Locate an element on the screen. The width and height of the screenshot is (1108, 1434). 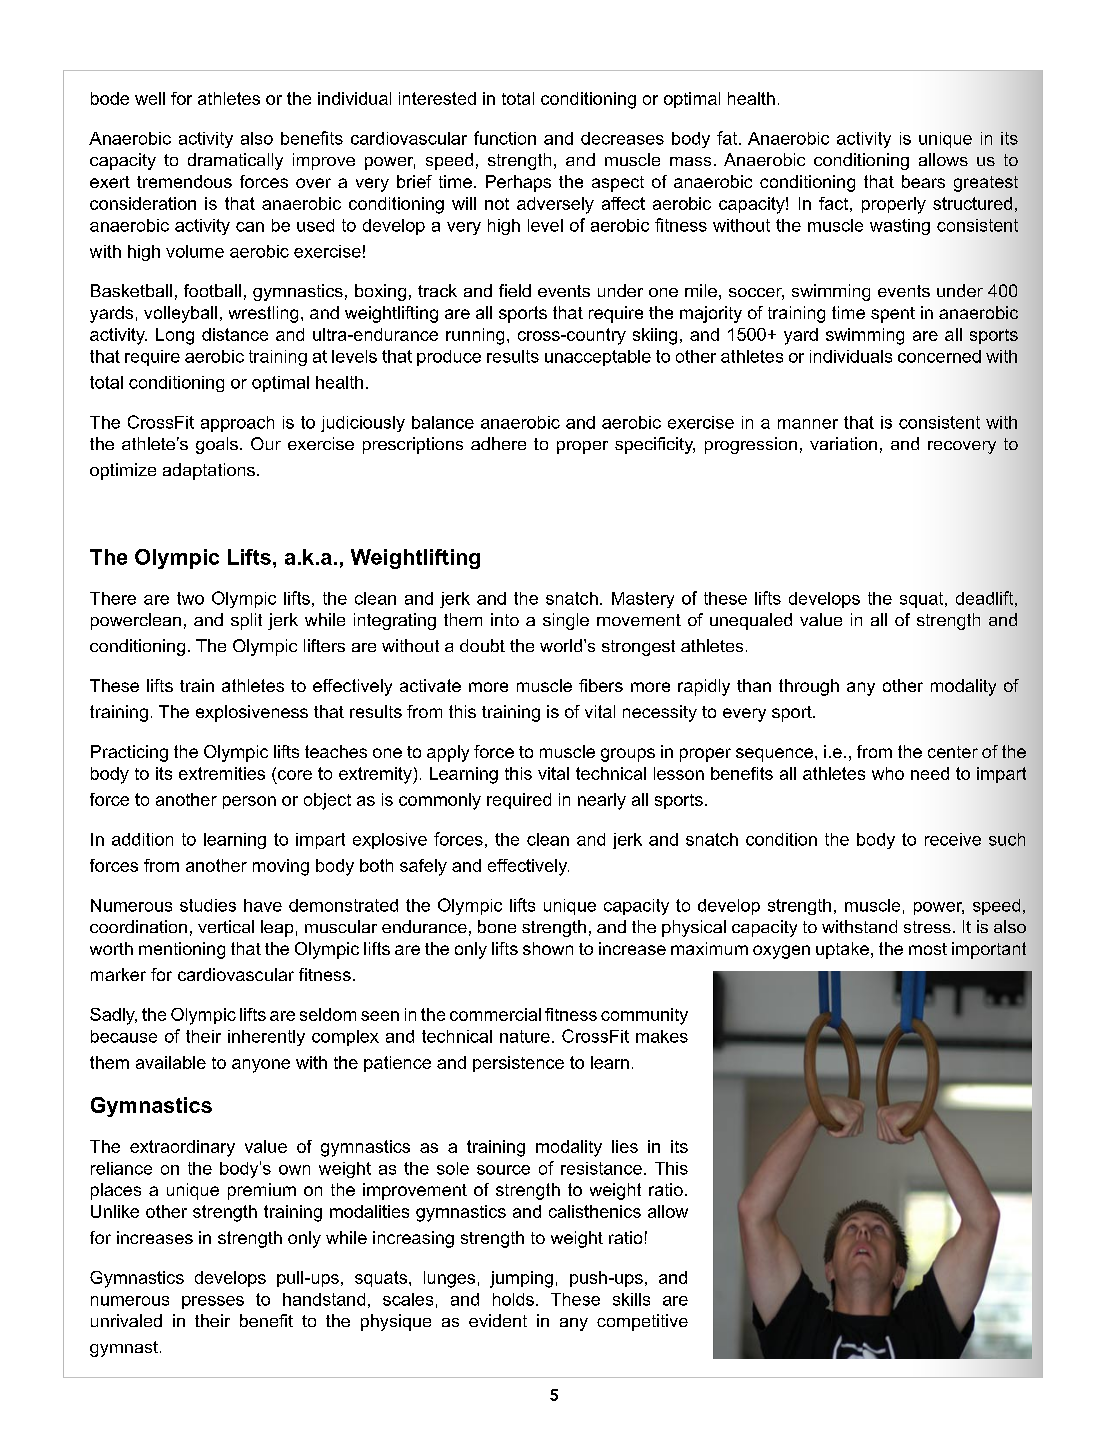
fibers is located at coordinates (601, 685).
